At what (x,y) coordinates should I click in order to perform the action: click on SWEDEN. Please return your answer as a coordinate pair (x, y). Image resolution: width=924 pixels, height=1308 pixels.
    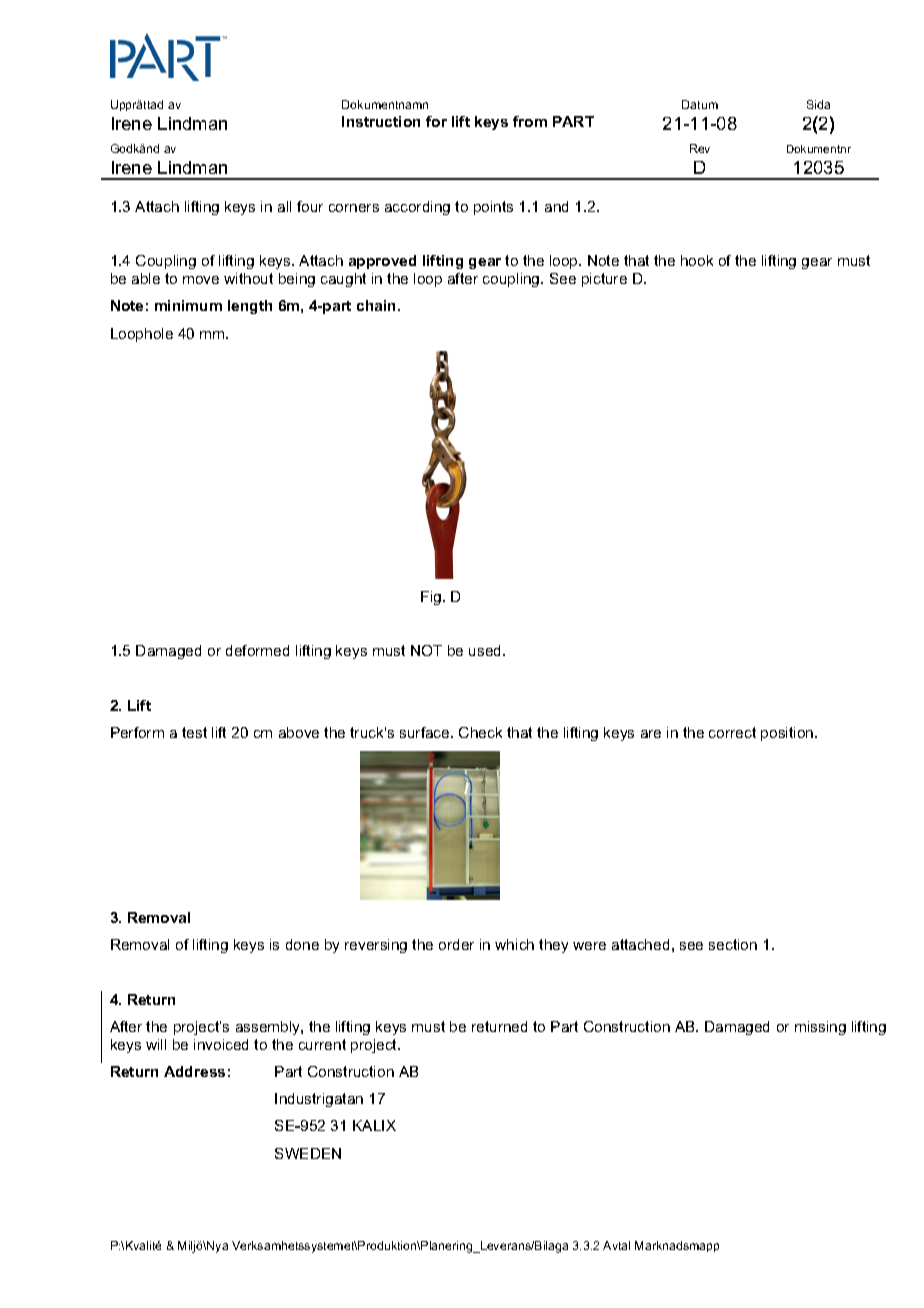
    Looking at the image, I should click on (308, 1153).
